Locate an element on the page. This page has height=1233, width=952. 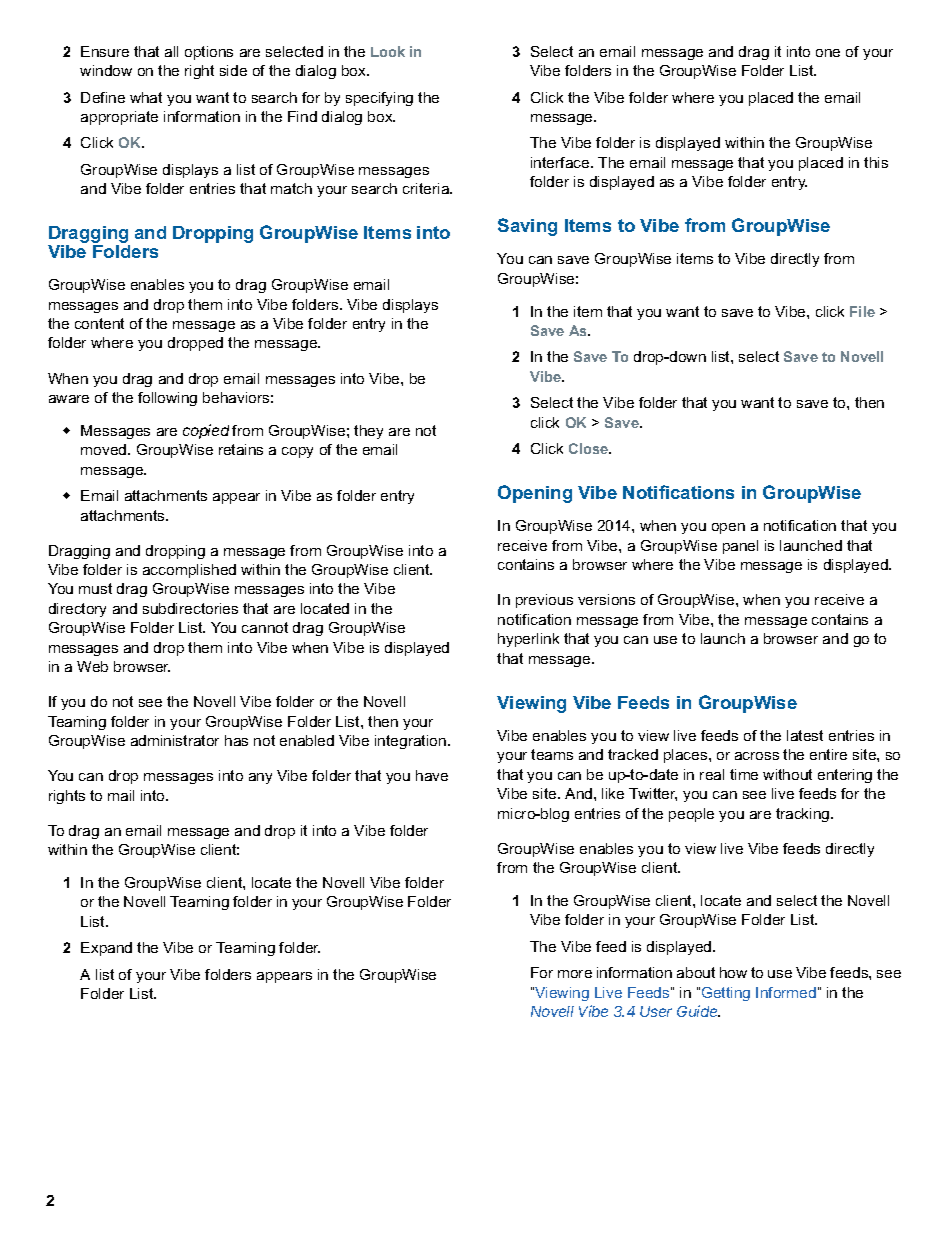
accomplished is located at coordinates (189, 571).
